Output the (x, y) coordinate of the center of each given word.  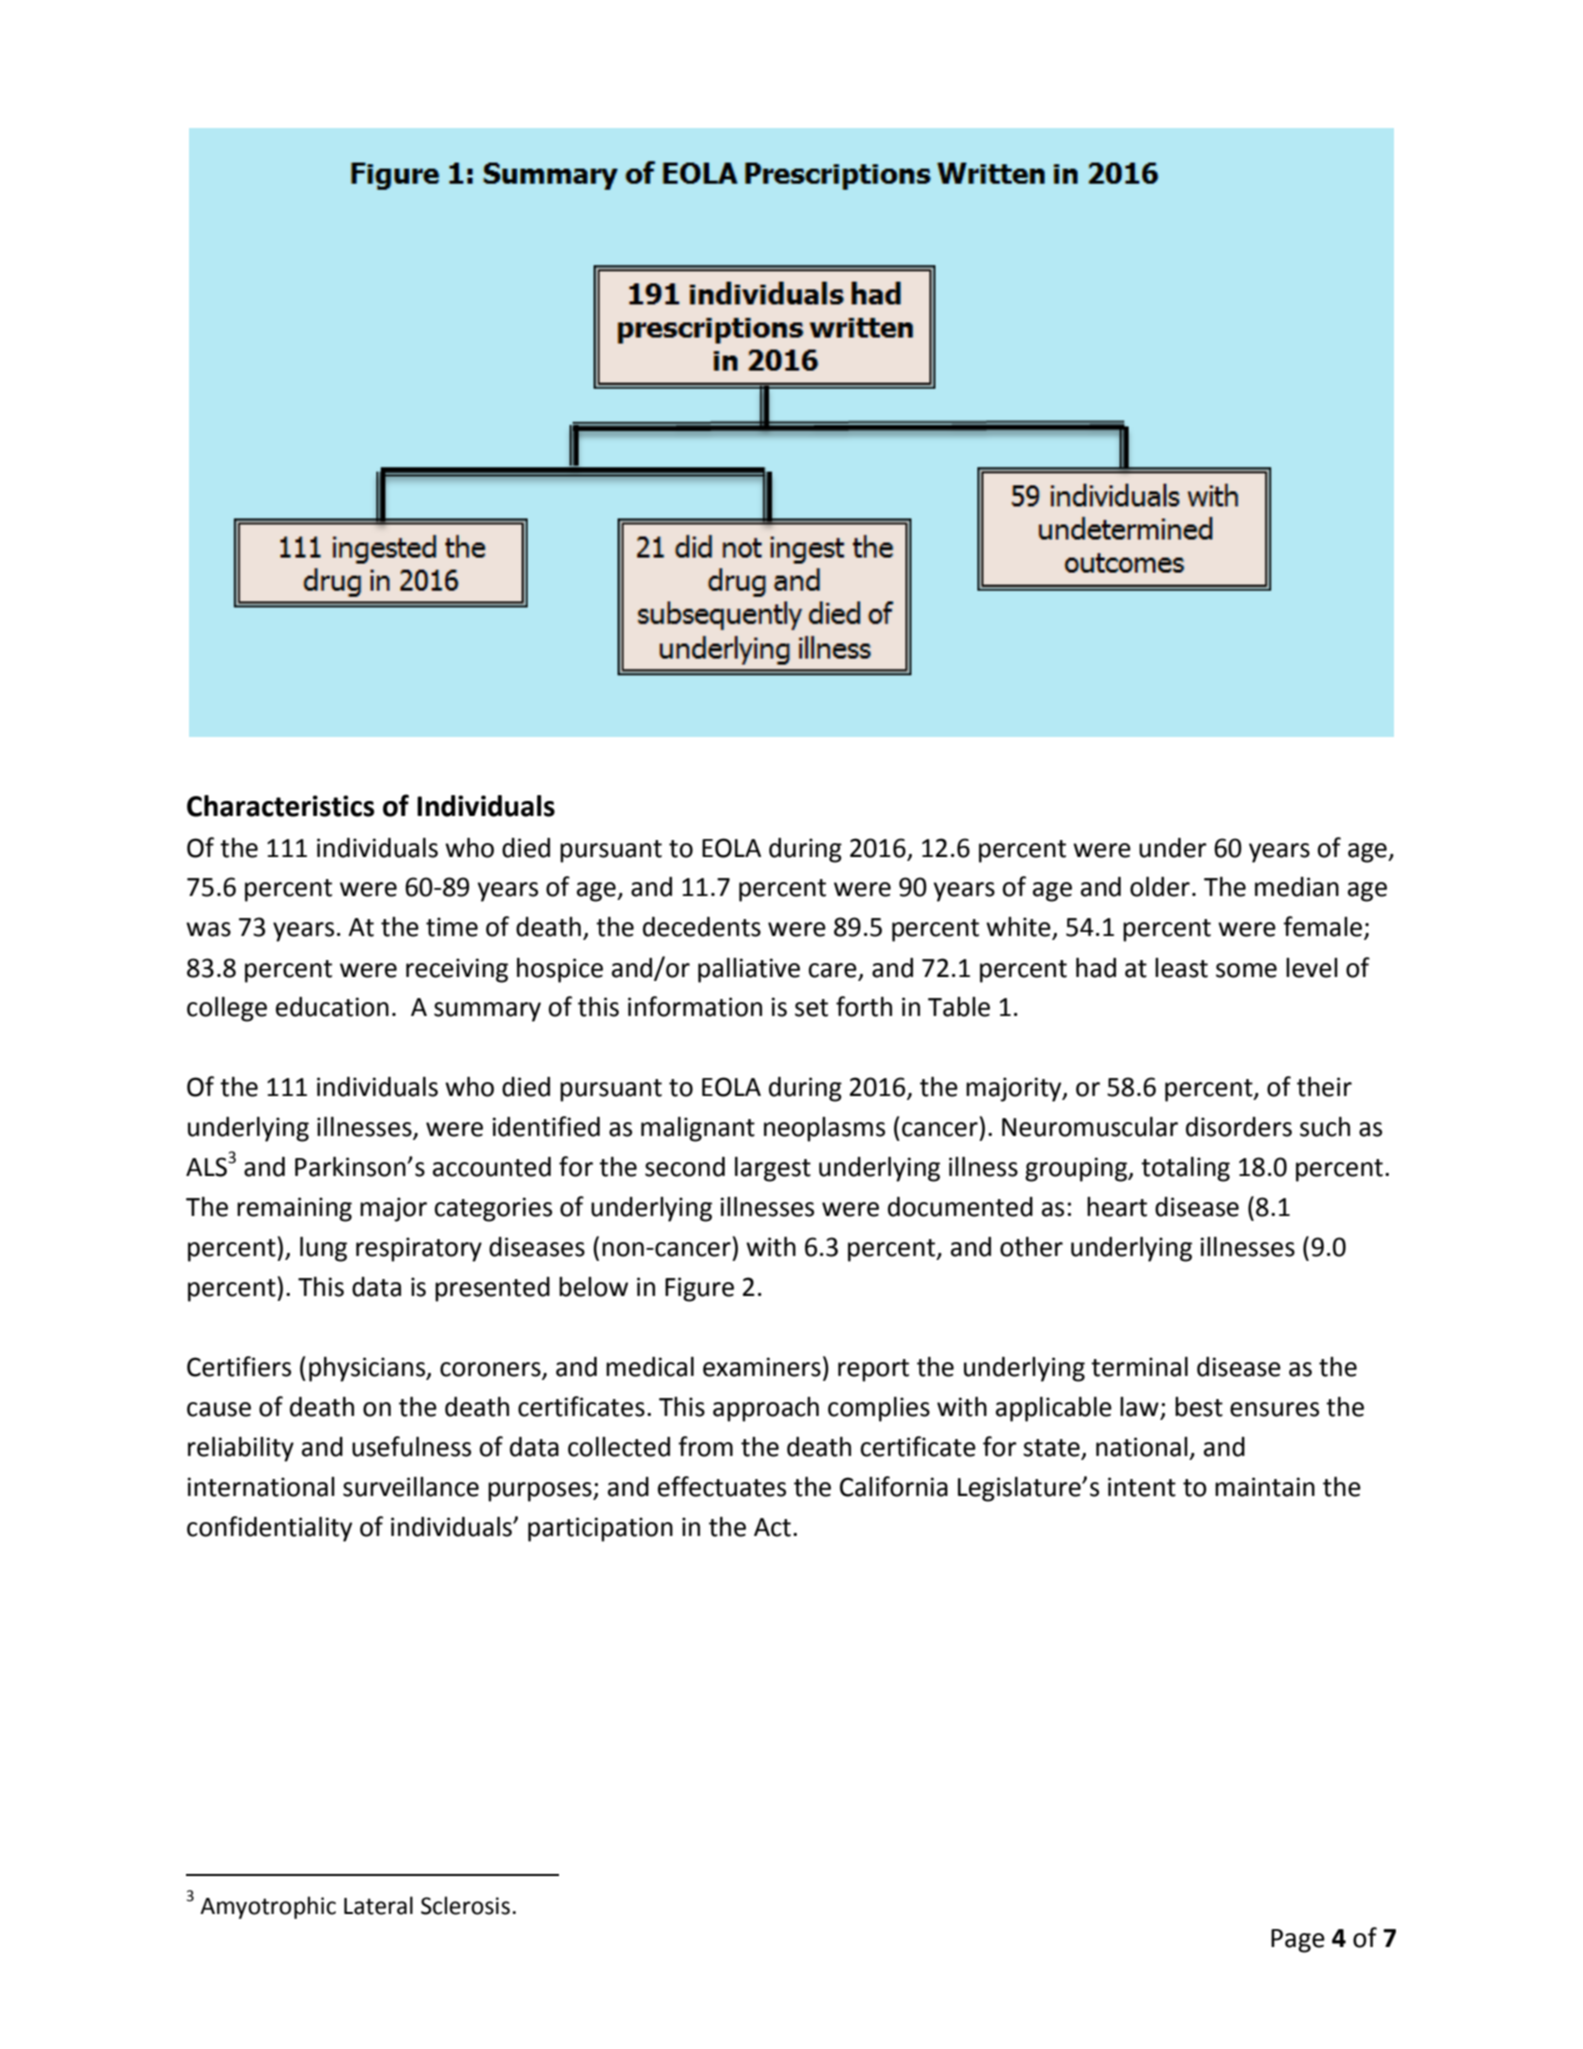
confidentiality (269, 1529)
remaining (294, 1209)
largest (773, 1169)
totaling (1185, 1169)
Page (1298, 1941)
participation (600, 1529)
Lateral (378, 1905)
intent (1142, 1487)
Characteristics (280, 806)
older (1160, 887)
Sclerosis (465, 1905)
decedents (702, 927)
